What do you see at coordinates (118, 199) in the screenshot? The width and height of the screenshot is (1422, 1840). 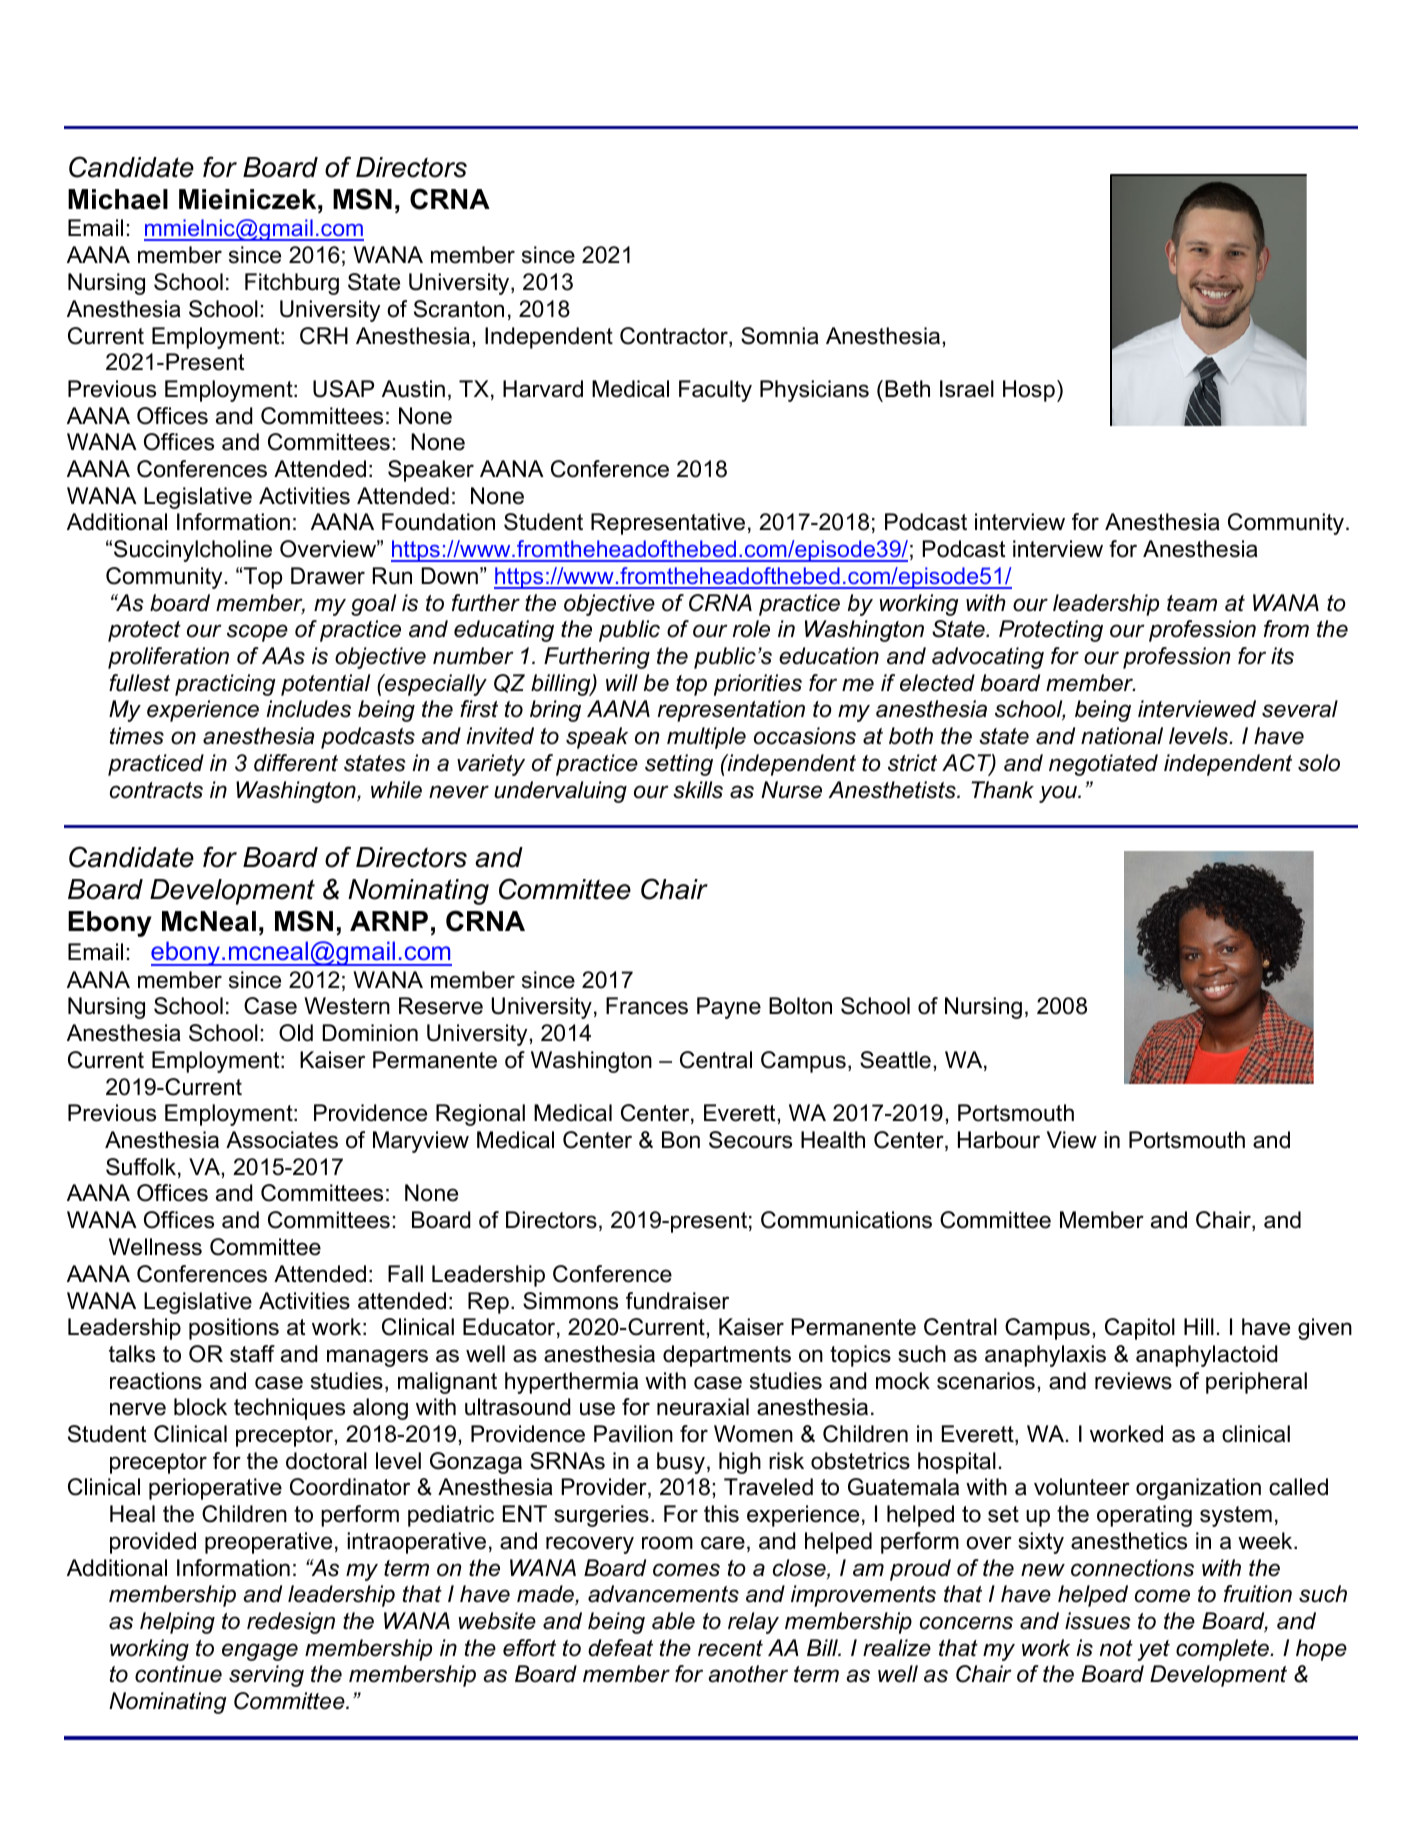 I see `Michael` at bounding box center [118, 199].
